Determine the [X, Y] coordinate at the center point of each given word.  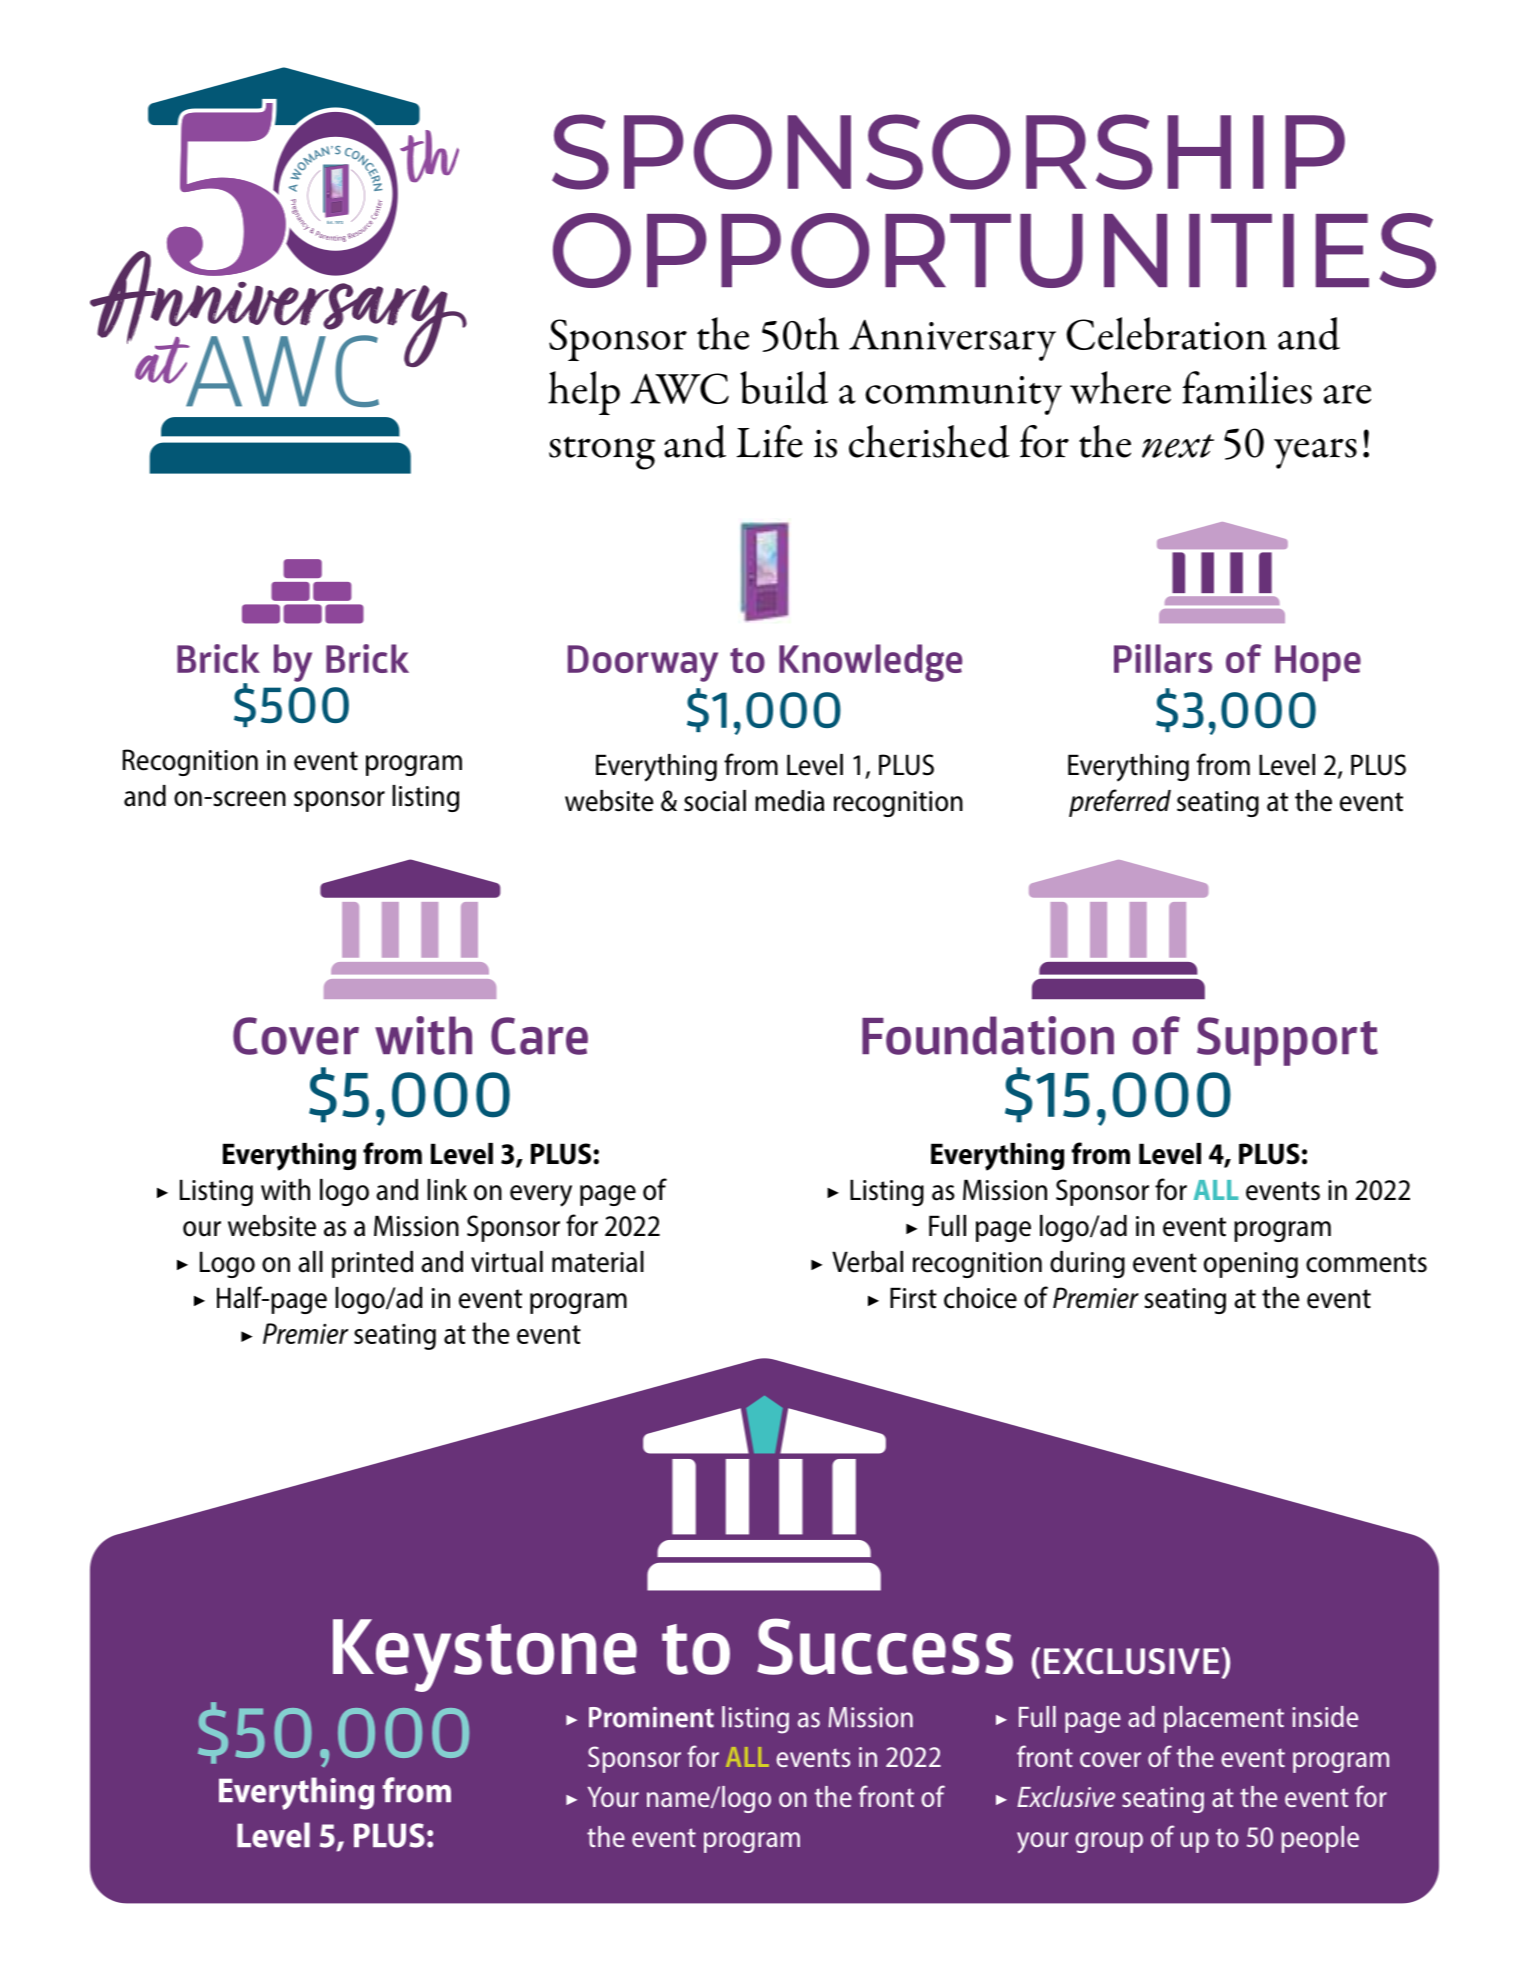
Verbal [867, 1262]
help [584, 393]
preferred [1120, 803]
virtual [507, 1262]
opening [1251, 1265]
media [789, 801]
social [715, 801]
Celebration [1166, 333]
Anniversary [952, 340]
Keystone [485, 1655]
